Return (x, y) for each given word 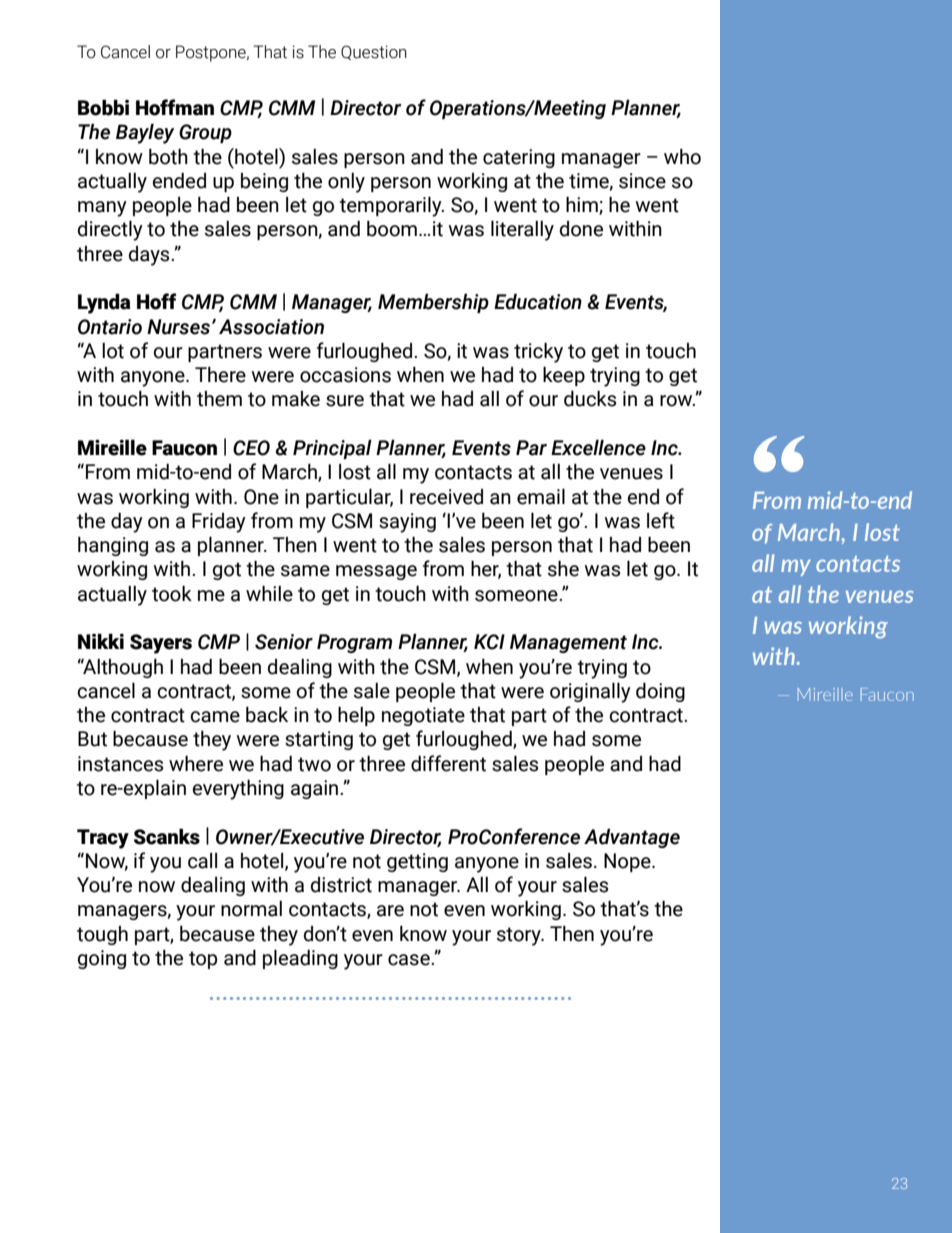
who (682, 157)
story (520, 936)
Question (374, 52)
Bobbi (103, 107)
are (390, 911)
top (203, 960)
